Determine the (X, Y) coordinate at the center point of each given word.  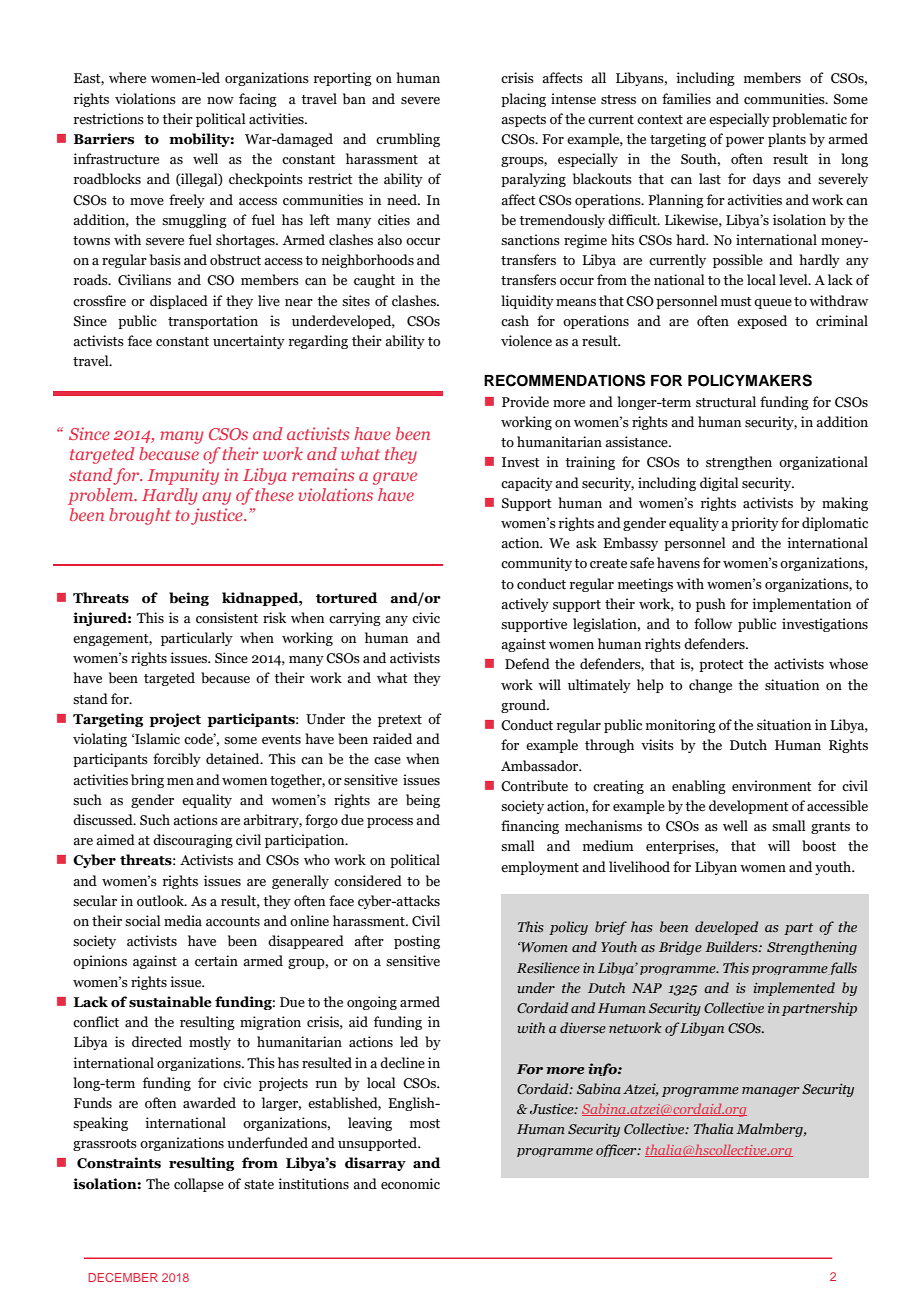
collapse (199, 1185)
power (745, 142)
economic (410, 1184)
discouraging (193, 841)
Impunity (183, 476)
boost (819, 846)
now (220, 100)
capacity (527, 484)
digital (719, 484)
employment (540, 868)
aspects (523, 121)
